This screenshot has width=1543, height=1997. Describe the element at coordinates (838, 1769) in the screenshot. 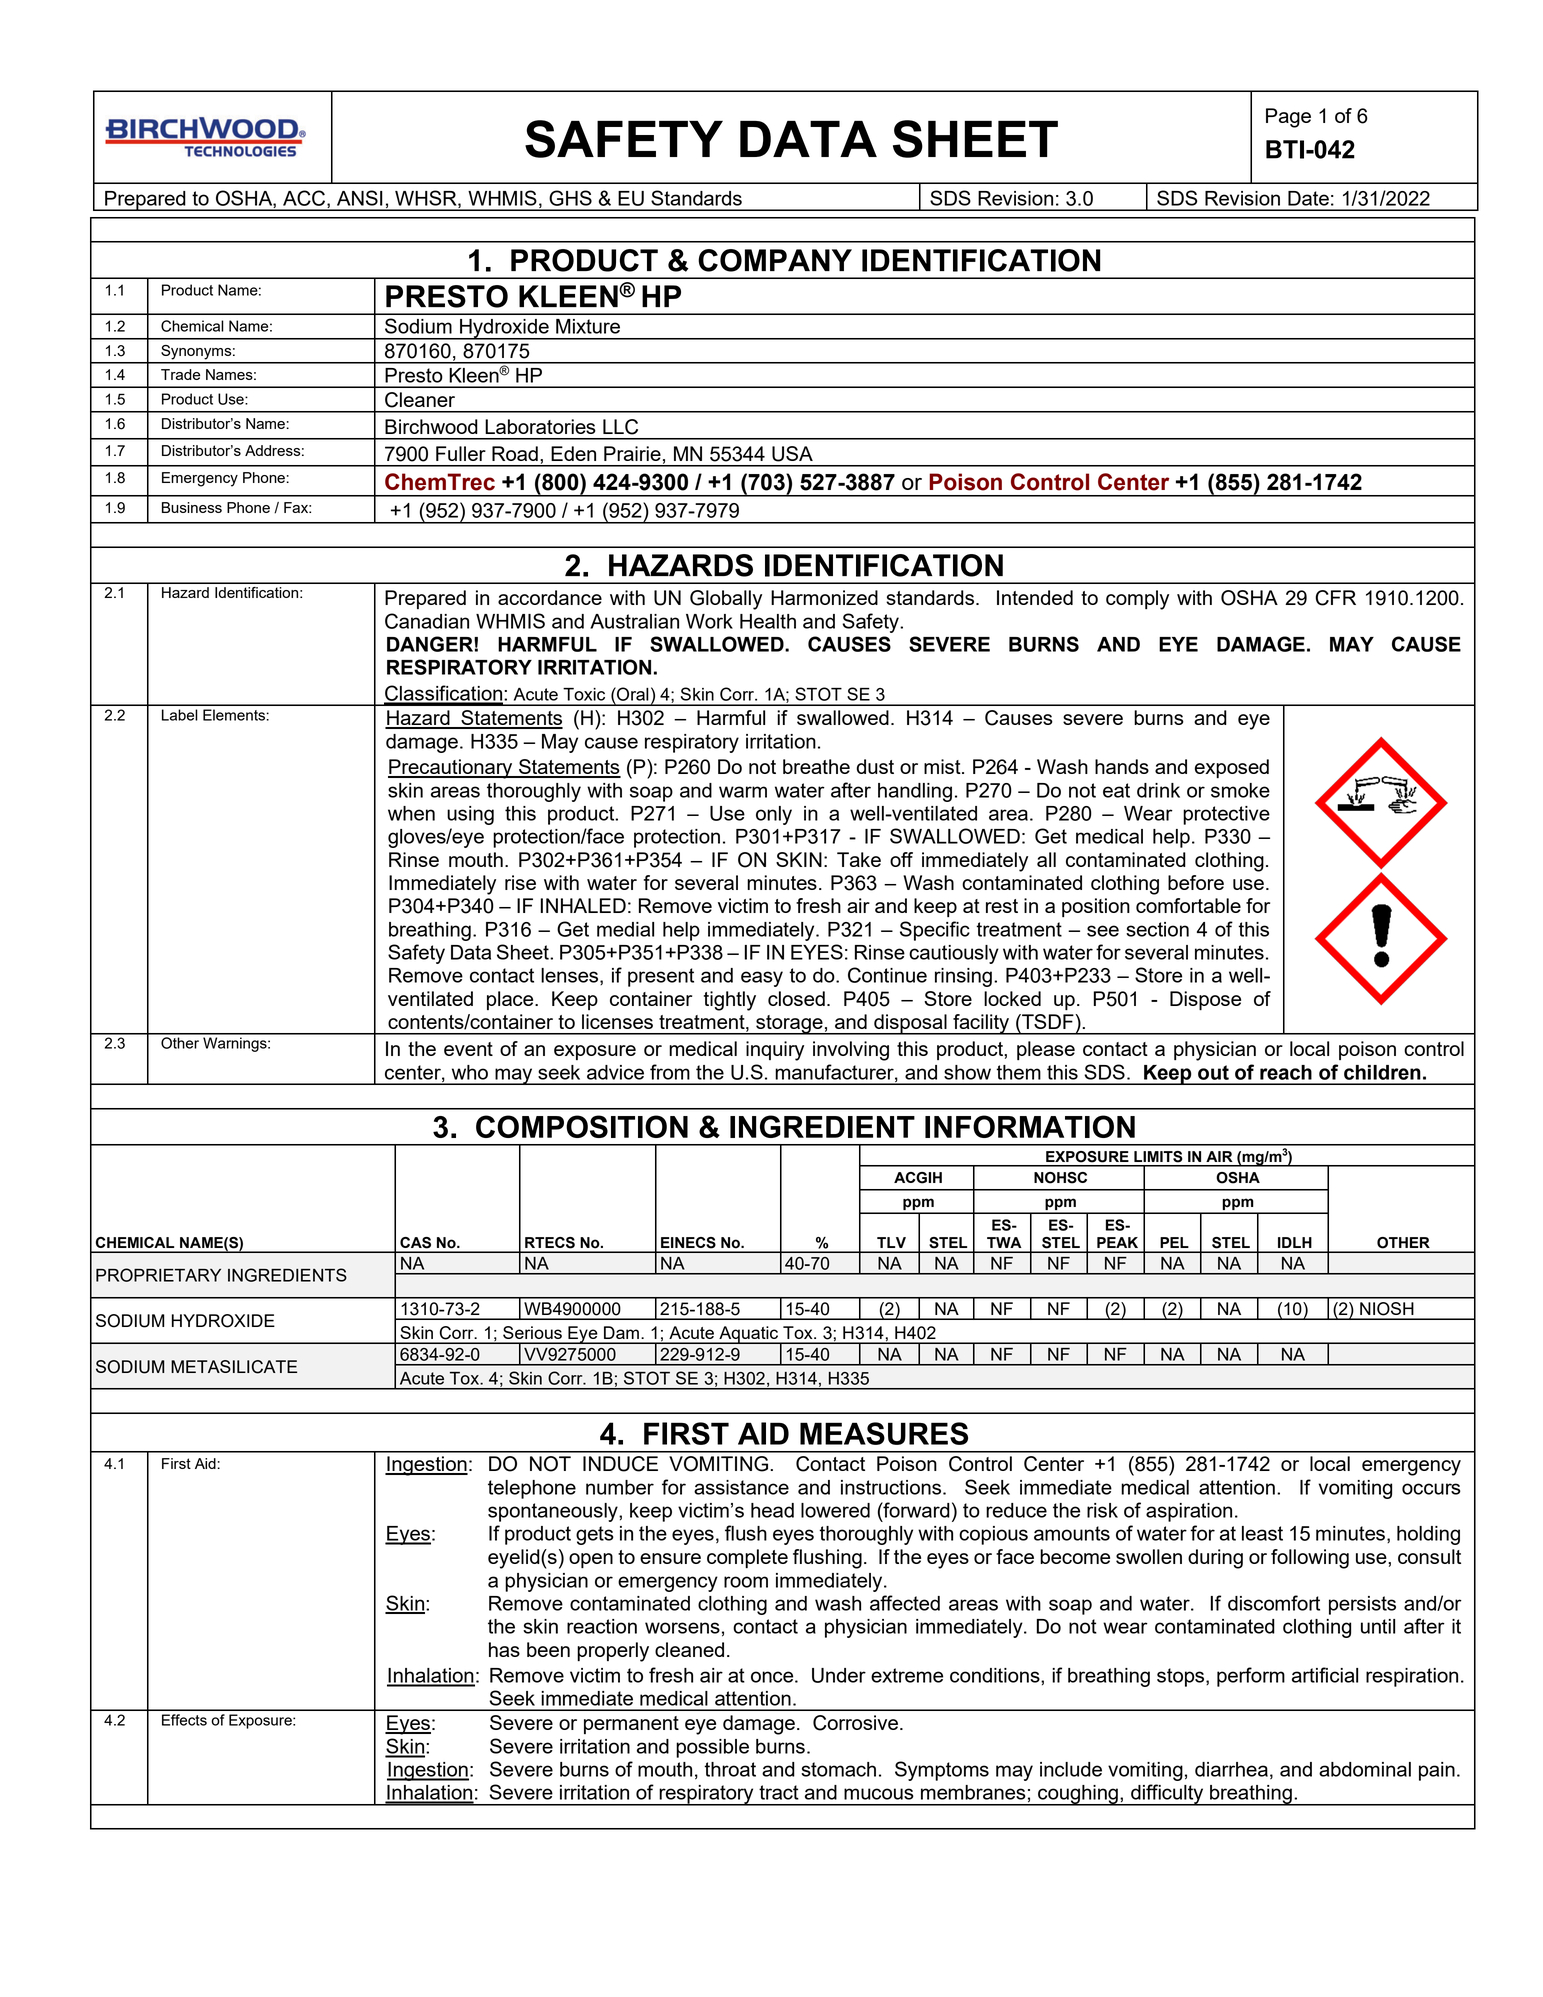

I see `stomach` at that location.
